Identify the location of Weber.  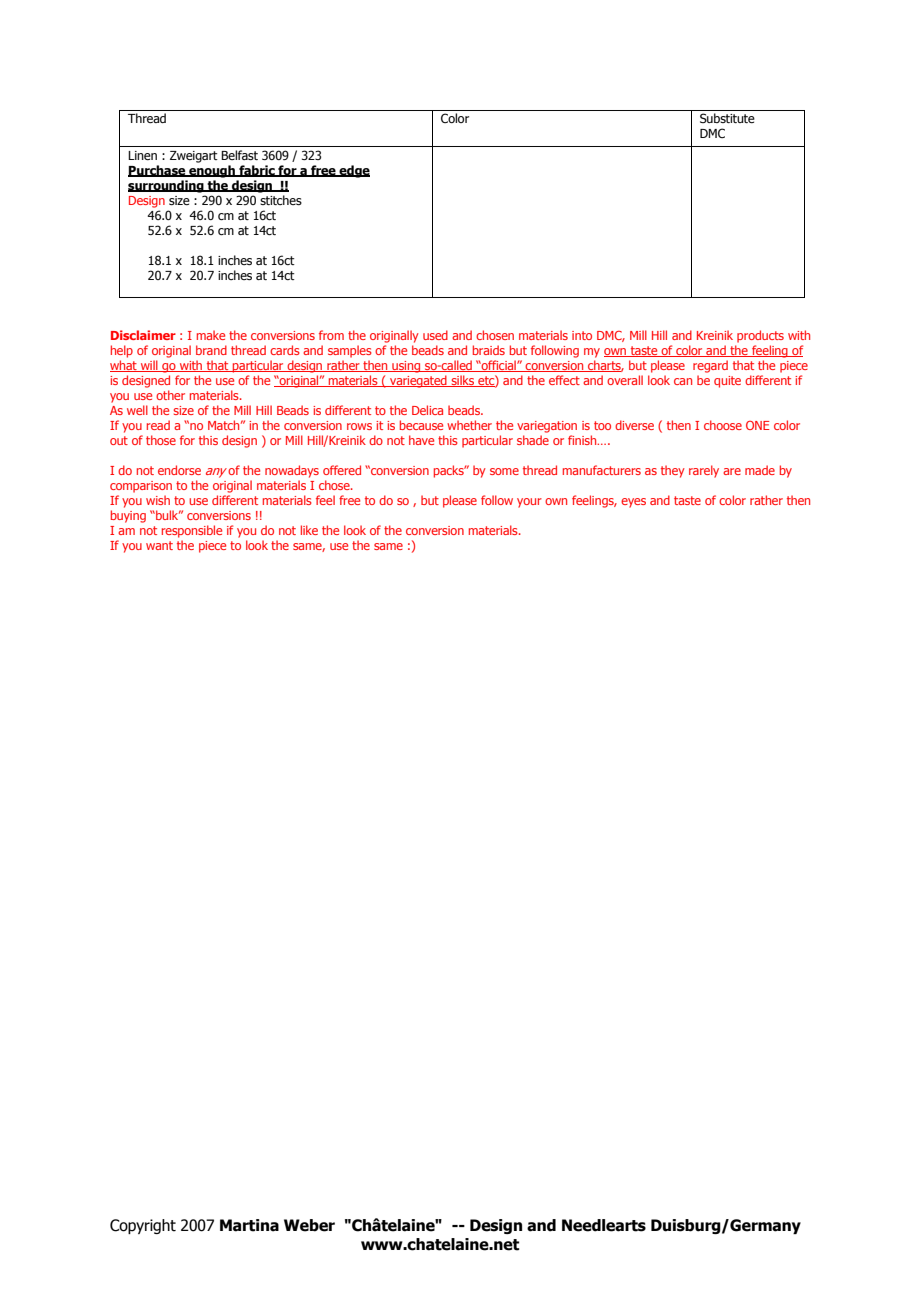
(309, 1225).
